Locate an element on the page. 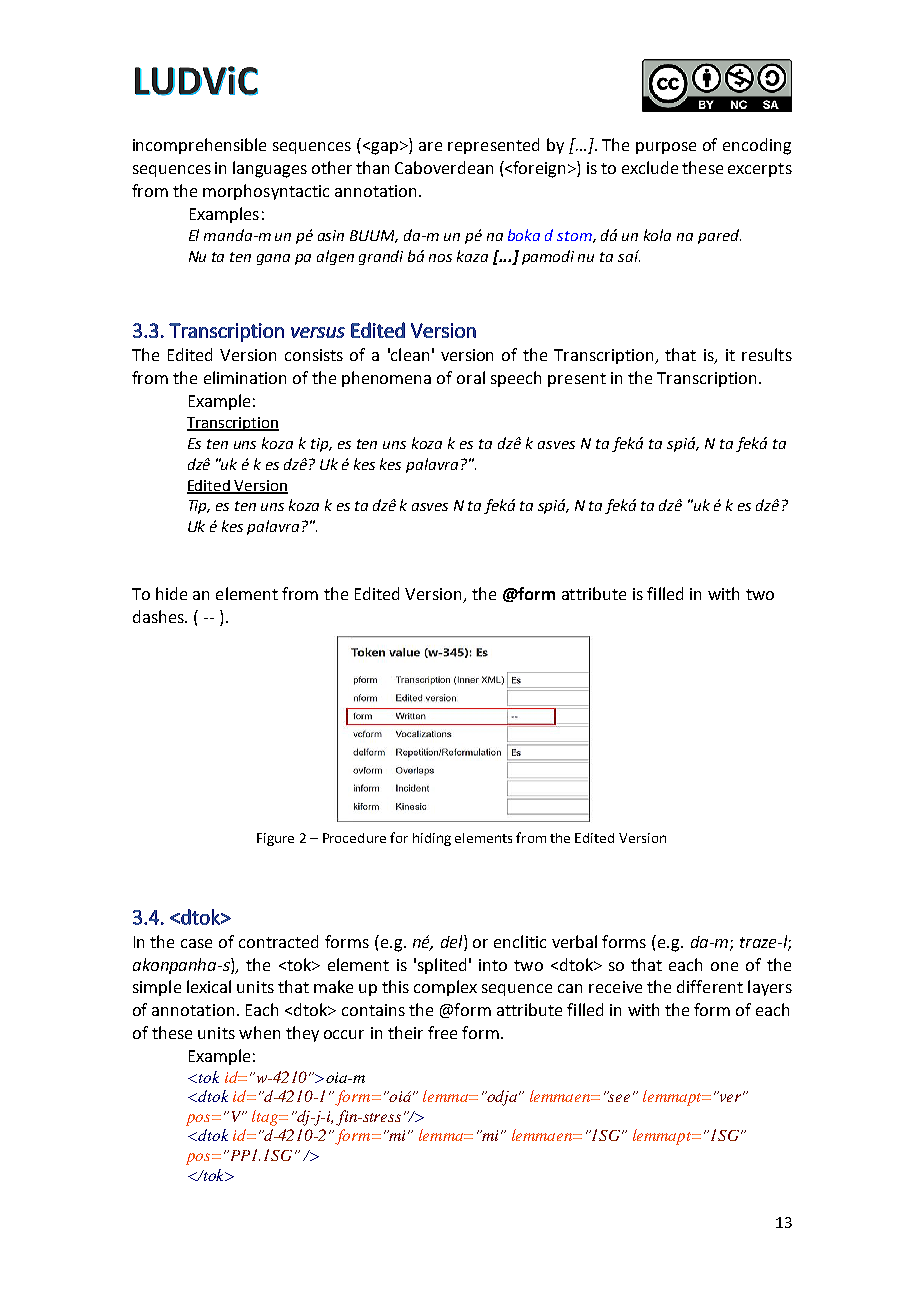  foreign is located at coordinates (540, 169).
